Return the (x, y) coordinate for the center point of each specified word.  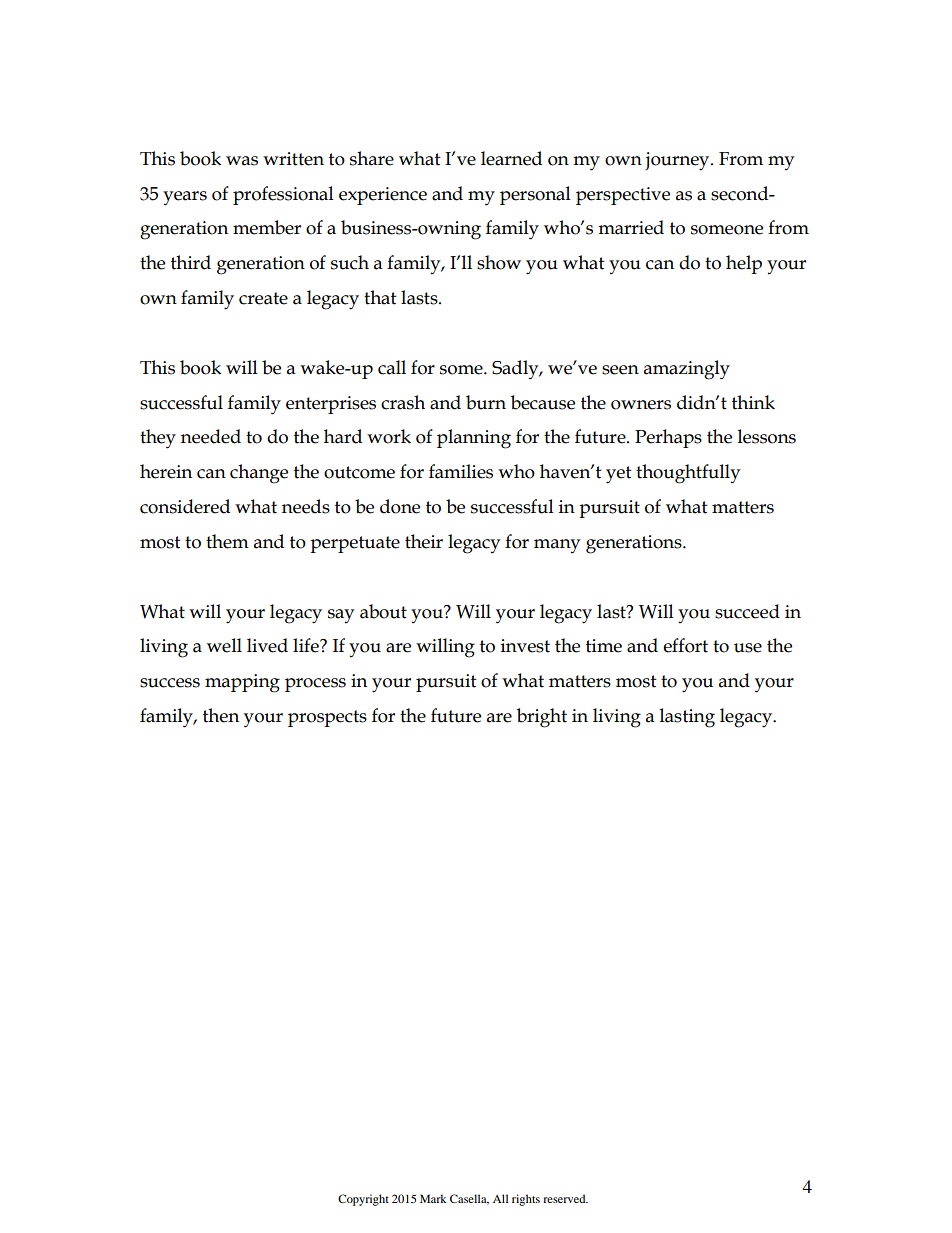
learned (511, 158)
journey (678, 161)
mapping (242, 683)
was (242, 161)
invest (525, 646)
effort (685, 645)
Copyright (363, 1200)
